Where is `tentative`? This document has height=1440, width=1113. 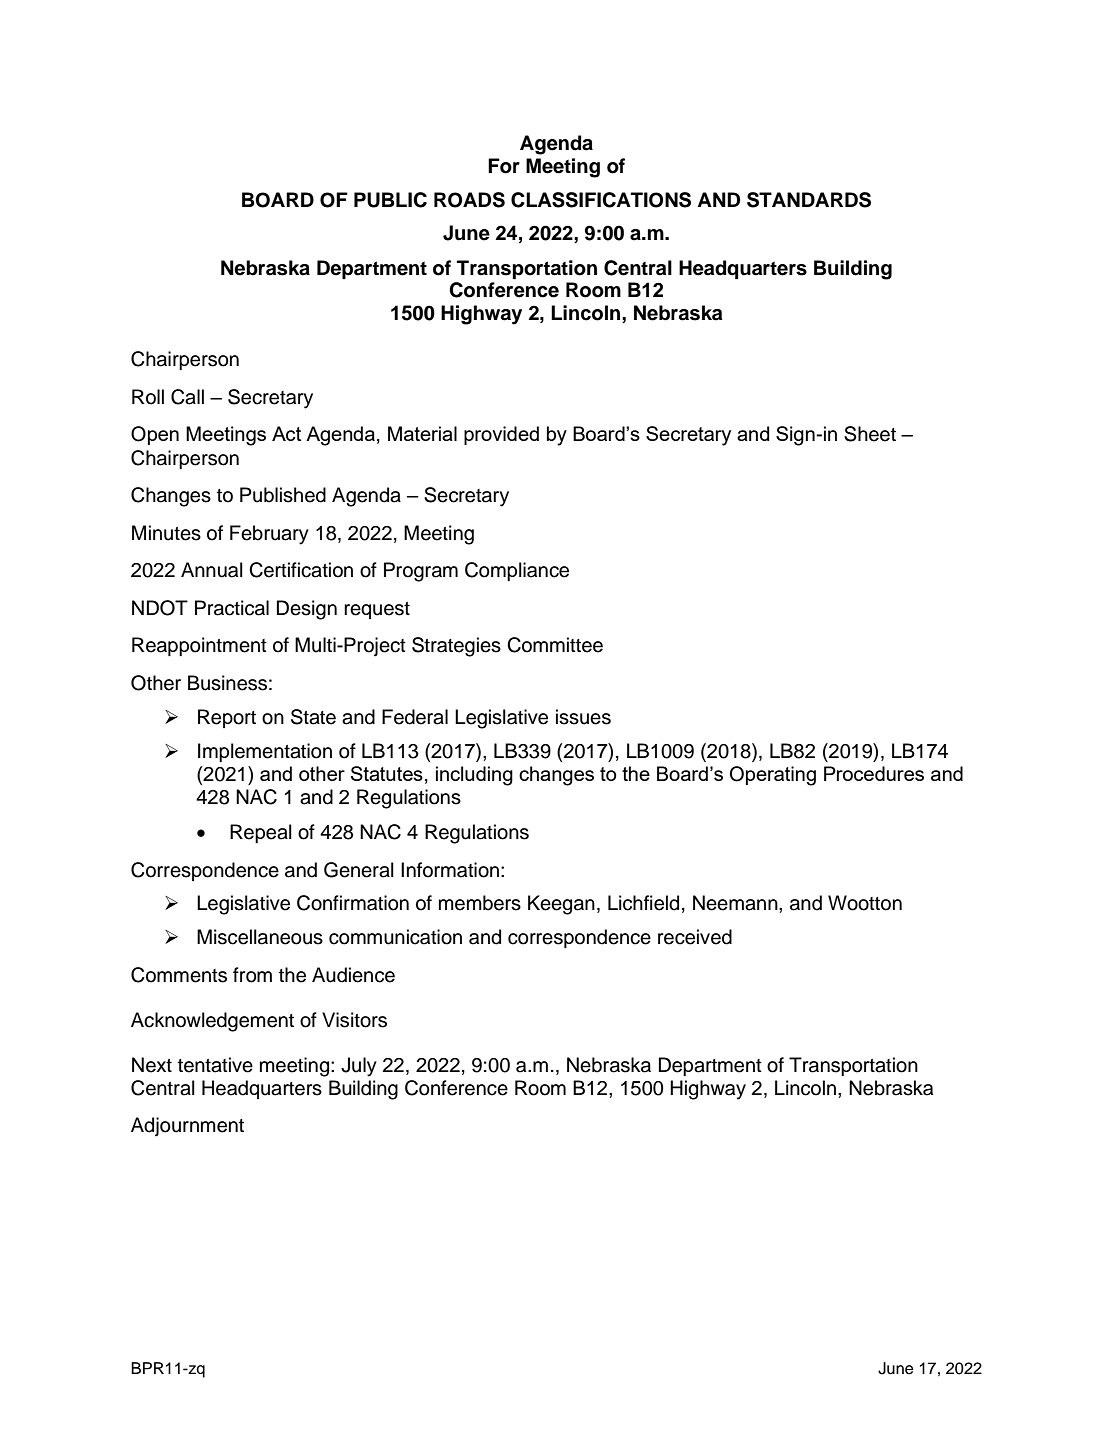
tentative is located at coordinates (215, 1065).
